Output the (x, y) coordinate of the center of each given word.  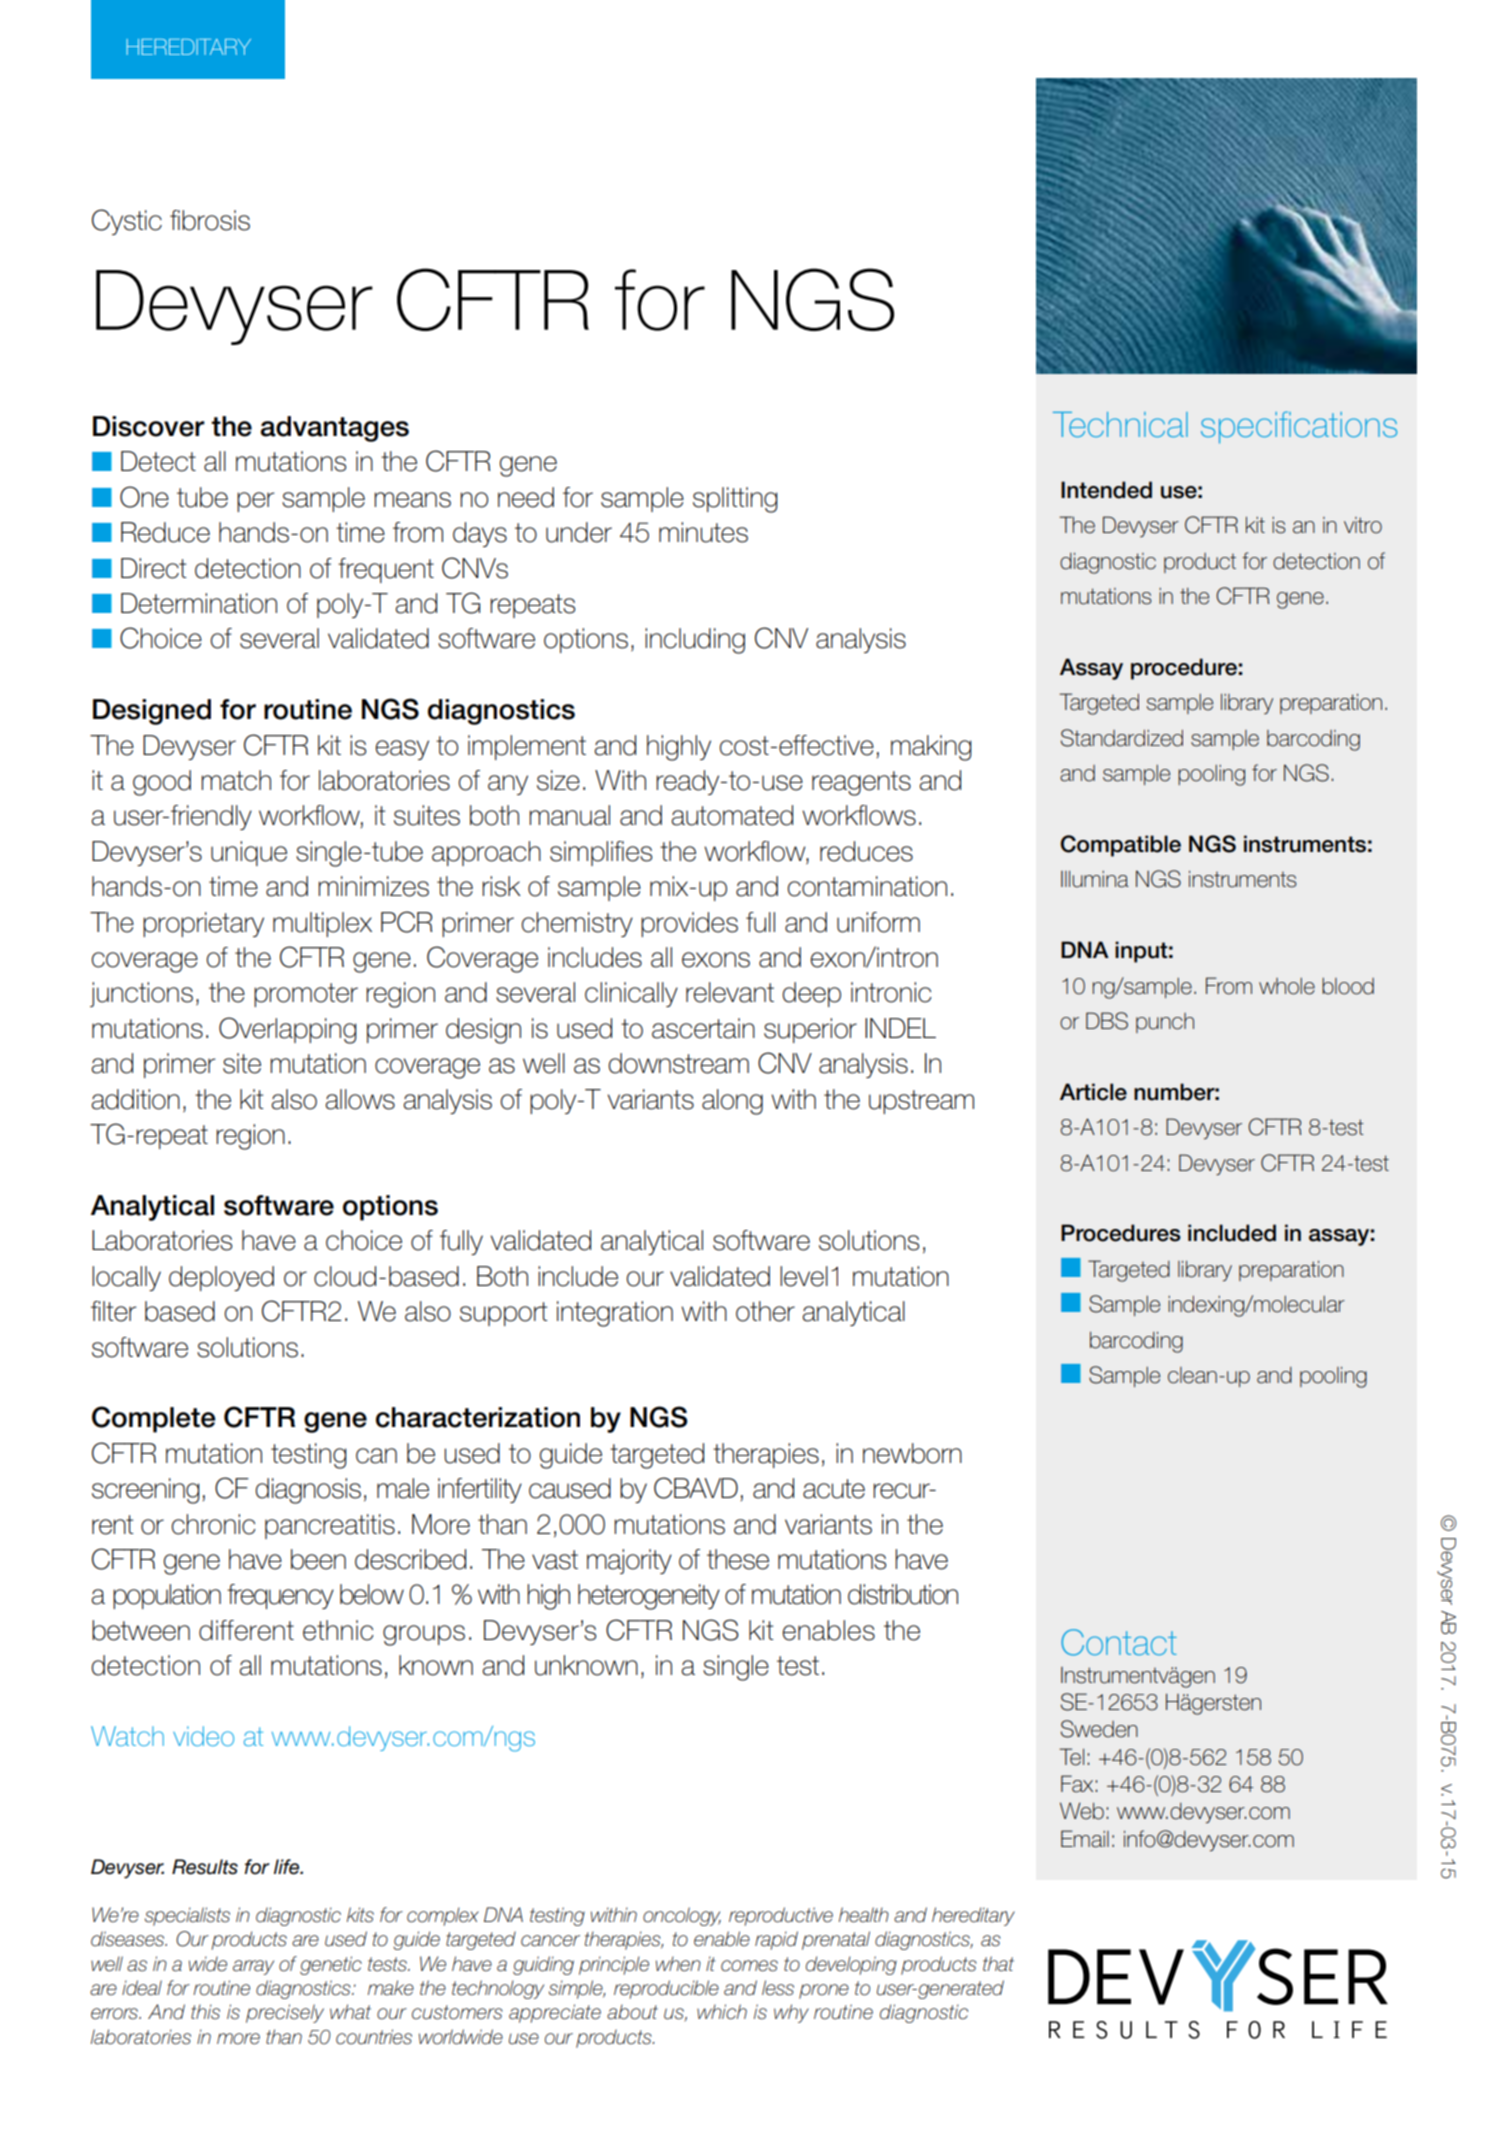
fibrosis (210, 220)
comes (749, 1966)
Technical (1120, 425)
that (998, 1964)
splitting (735, 500)
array (253, 1967)
